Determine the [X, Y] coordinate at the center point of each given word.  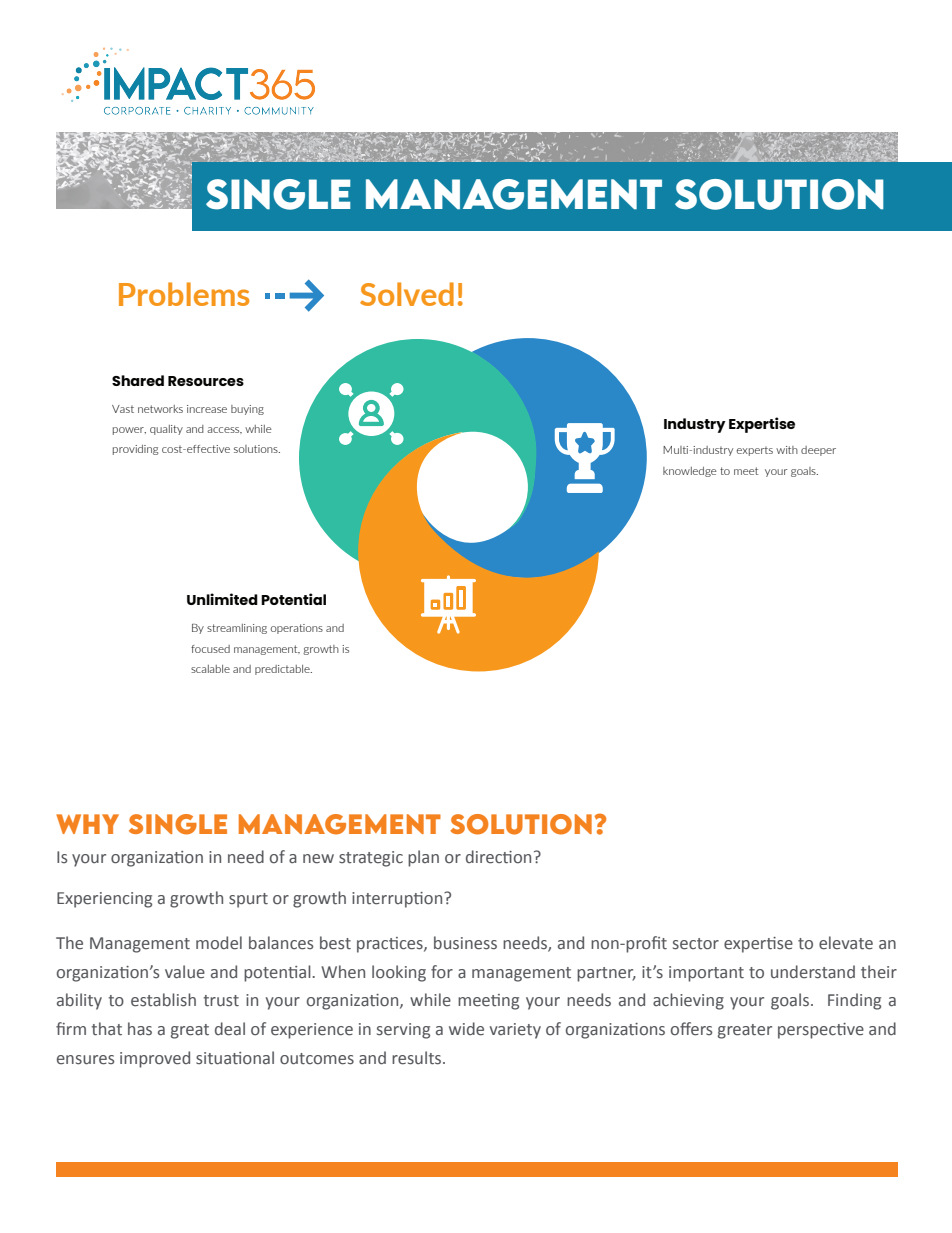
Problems [184, 294]
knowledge [690, 472]
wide [466, 1029]
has [140, 1029]
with [787, 450]
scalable [210, 669]
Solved [407, 294]
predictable [283, 670]
